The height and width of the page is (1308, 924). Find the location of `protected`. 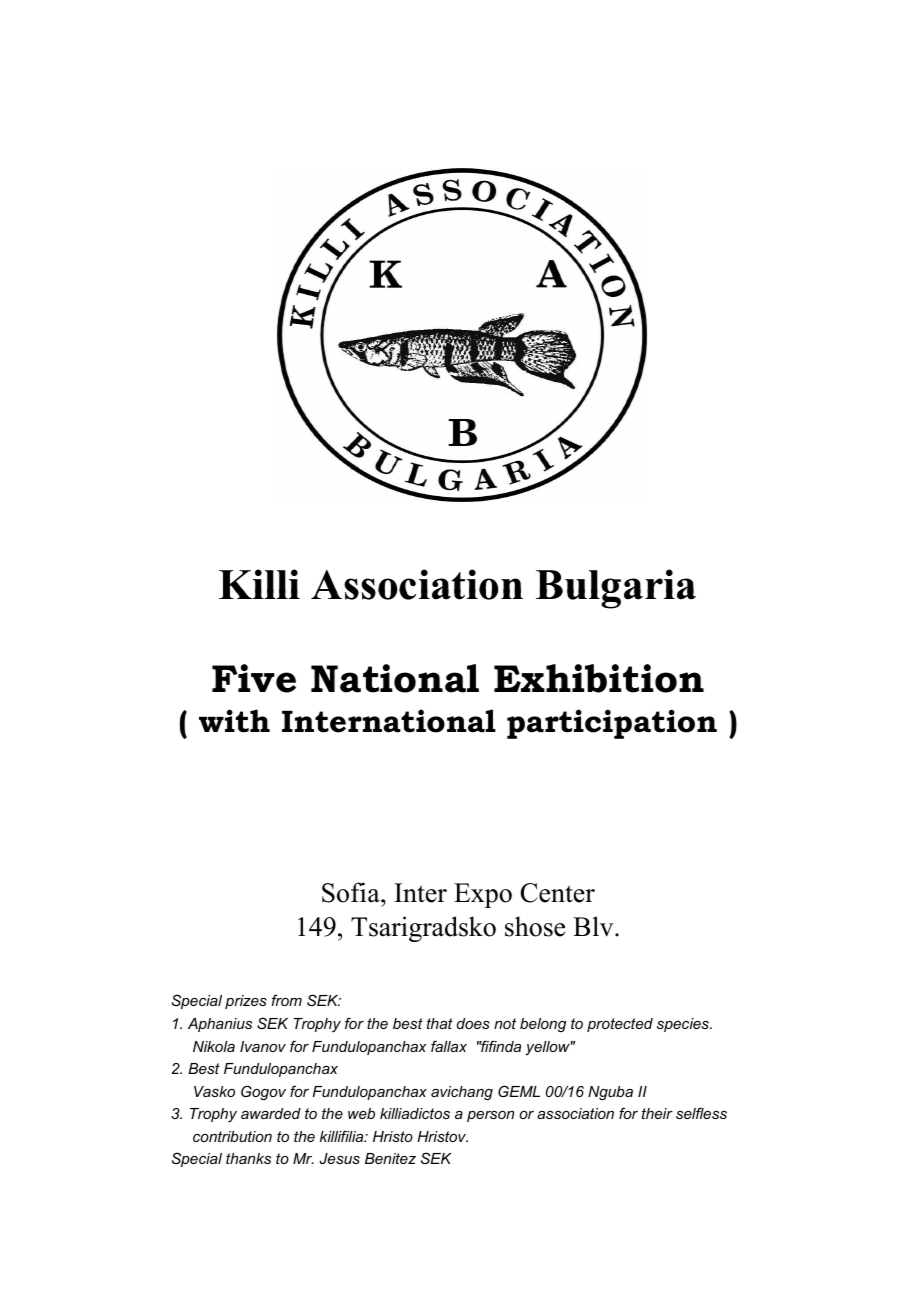

protected is located at coordinates (620, 1025).
